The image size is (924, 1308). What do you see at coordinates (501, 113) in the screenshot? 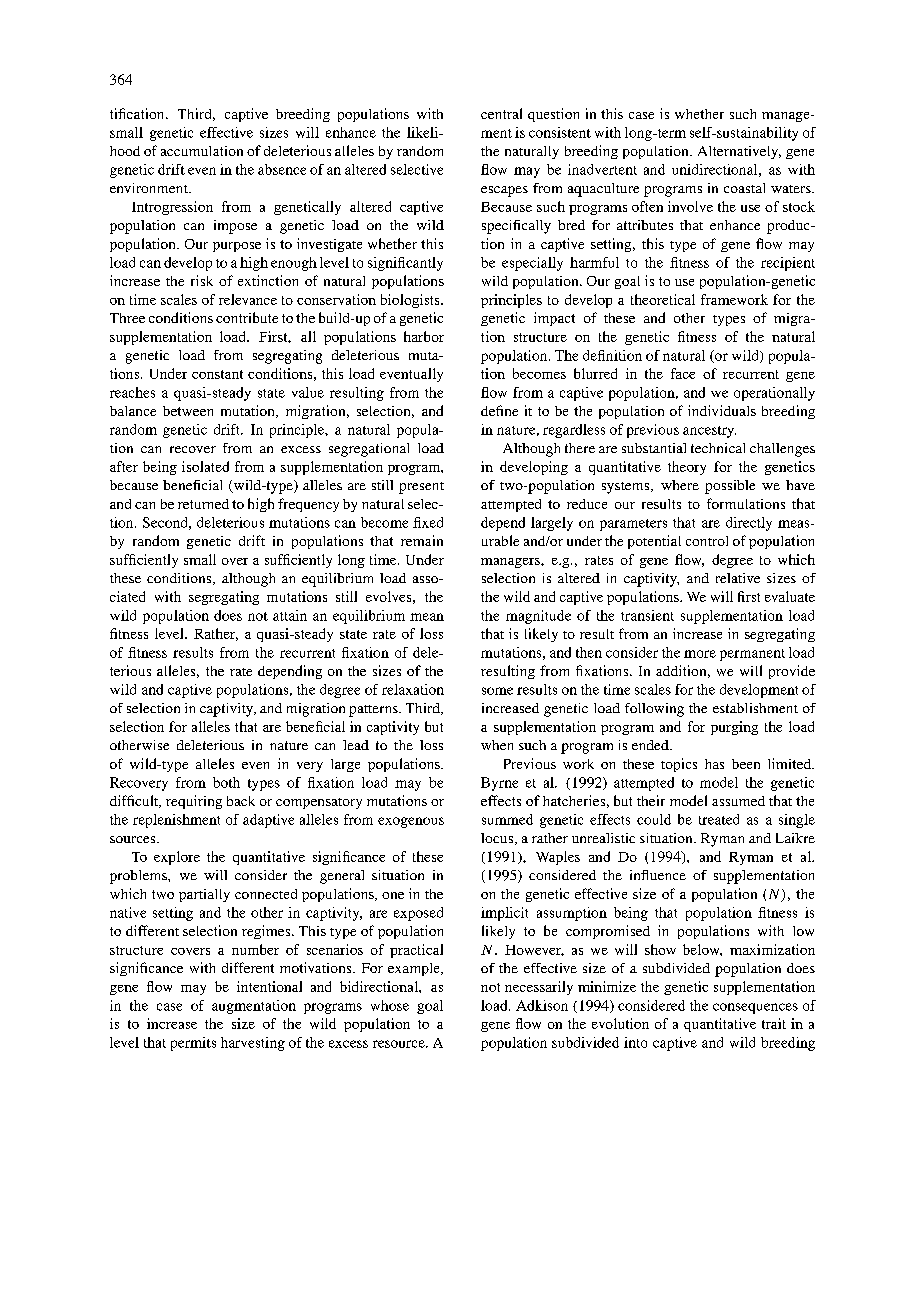
I see `central` at bounding box center [501, 113].
